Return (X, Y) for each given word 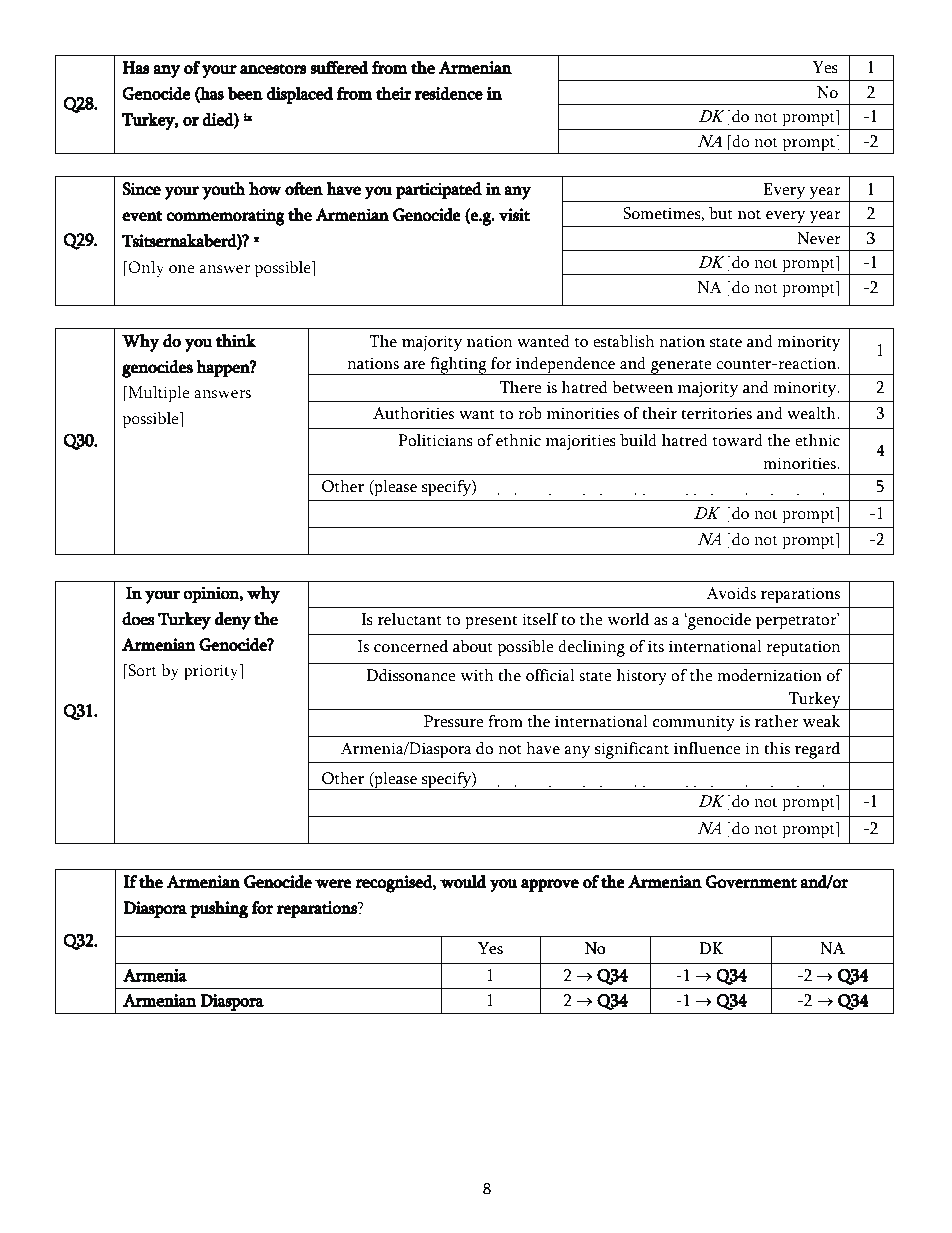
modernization (769, 675)
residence (449, 93)
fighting (458, 366)
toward (738, 440)
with (477, 675)
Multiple (158, 394)
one (182, 269)
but (721, 213)
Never (819, 238)
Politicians (435, 440)
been (245, 93)
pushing (219, 910)
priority (212, 672)
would (463, 882)
